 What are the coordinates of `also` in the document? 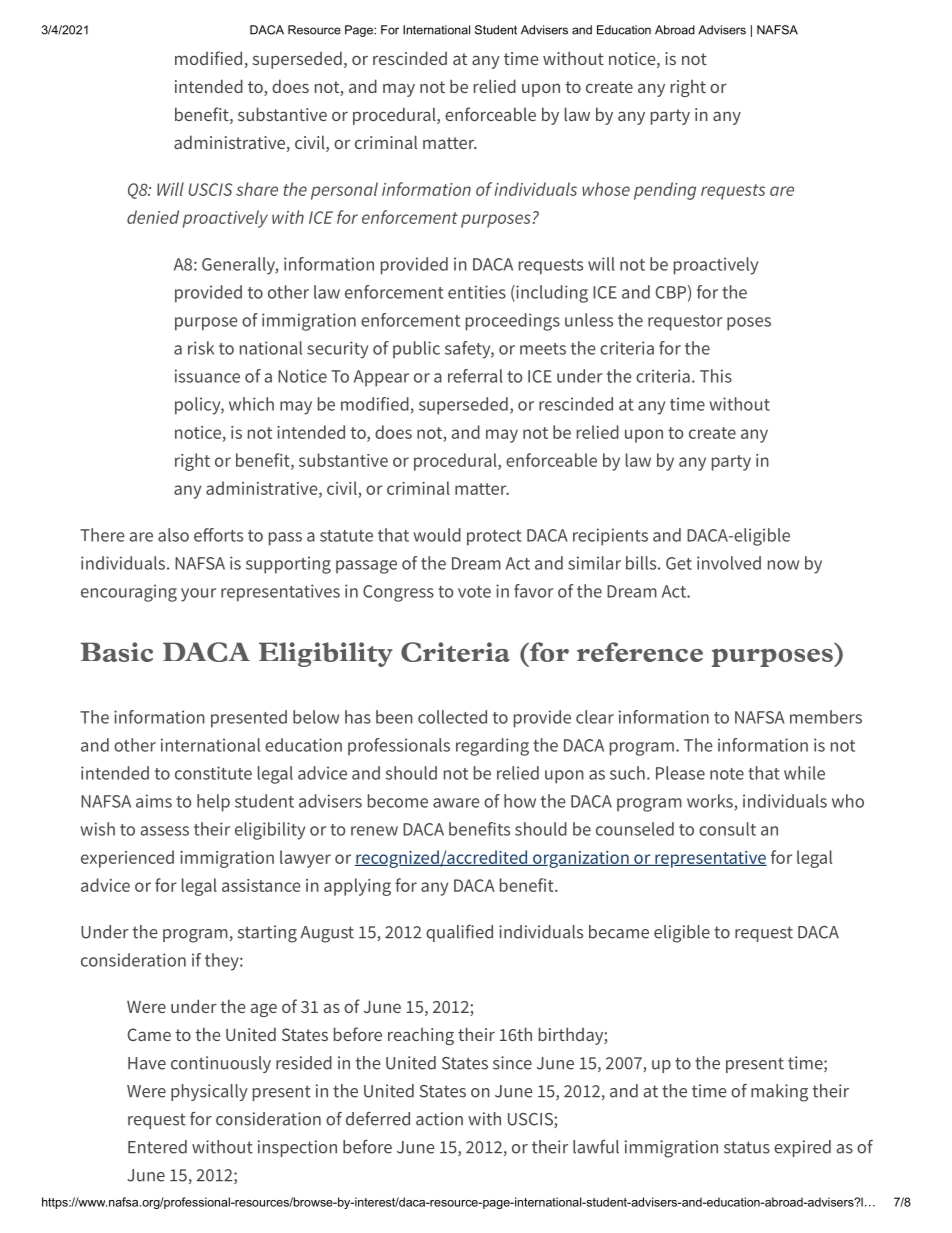 It's located at (173, 535).
